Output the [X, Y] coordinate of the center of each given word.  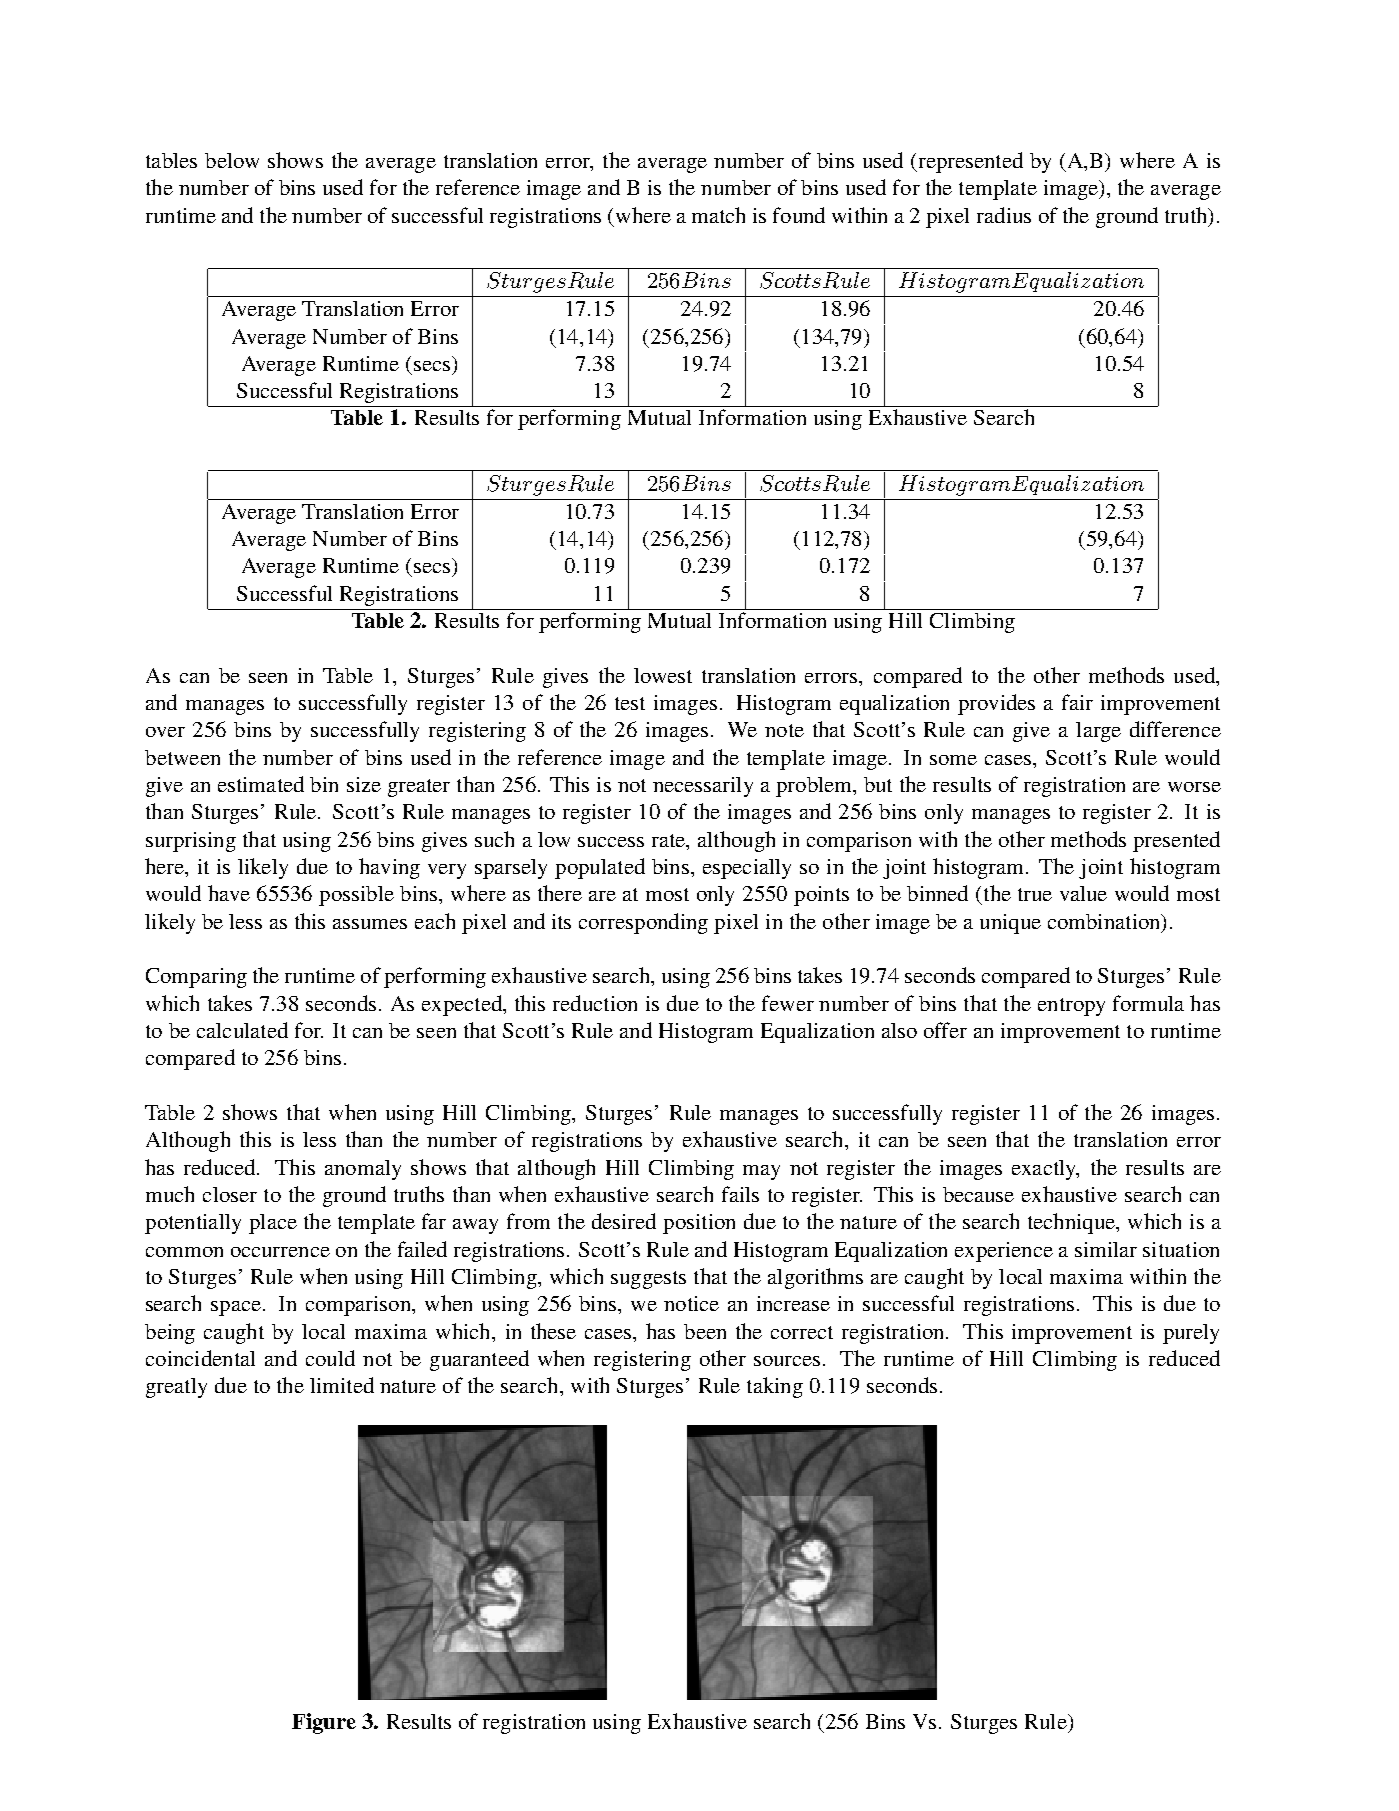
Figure [324, 1723]
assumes [370, 924]
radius [1004, 215]
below [232, 160]
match [718, 215]
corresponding [643, 923]
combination [1105, 921]
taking [775, 1387]
